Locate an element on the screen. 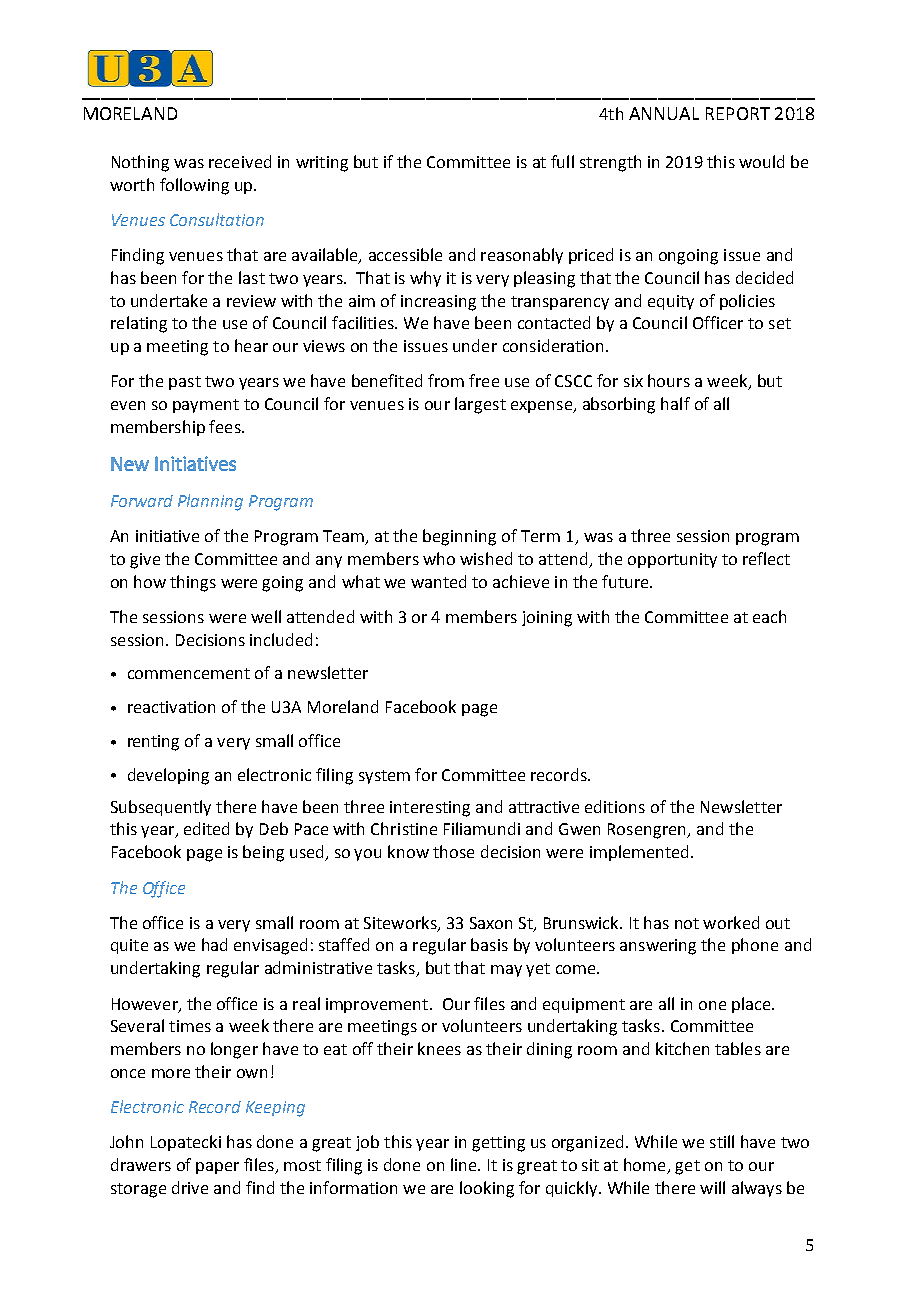 The width and height of the screenshot is (924, 1308). wanted is located at coordinates (438, 581).
